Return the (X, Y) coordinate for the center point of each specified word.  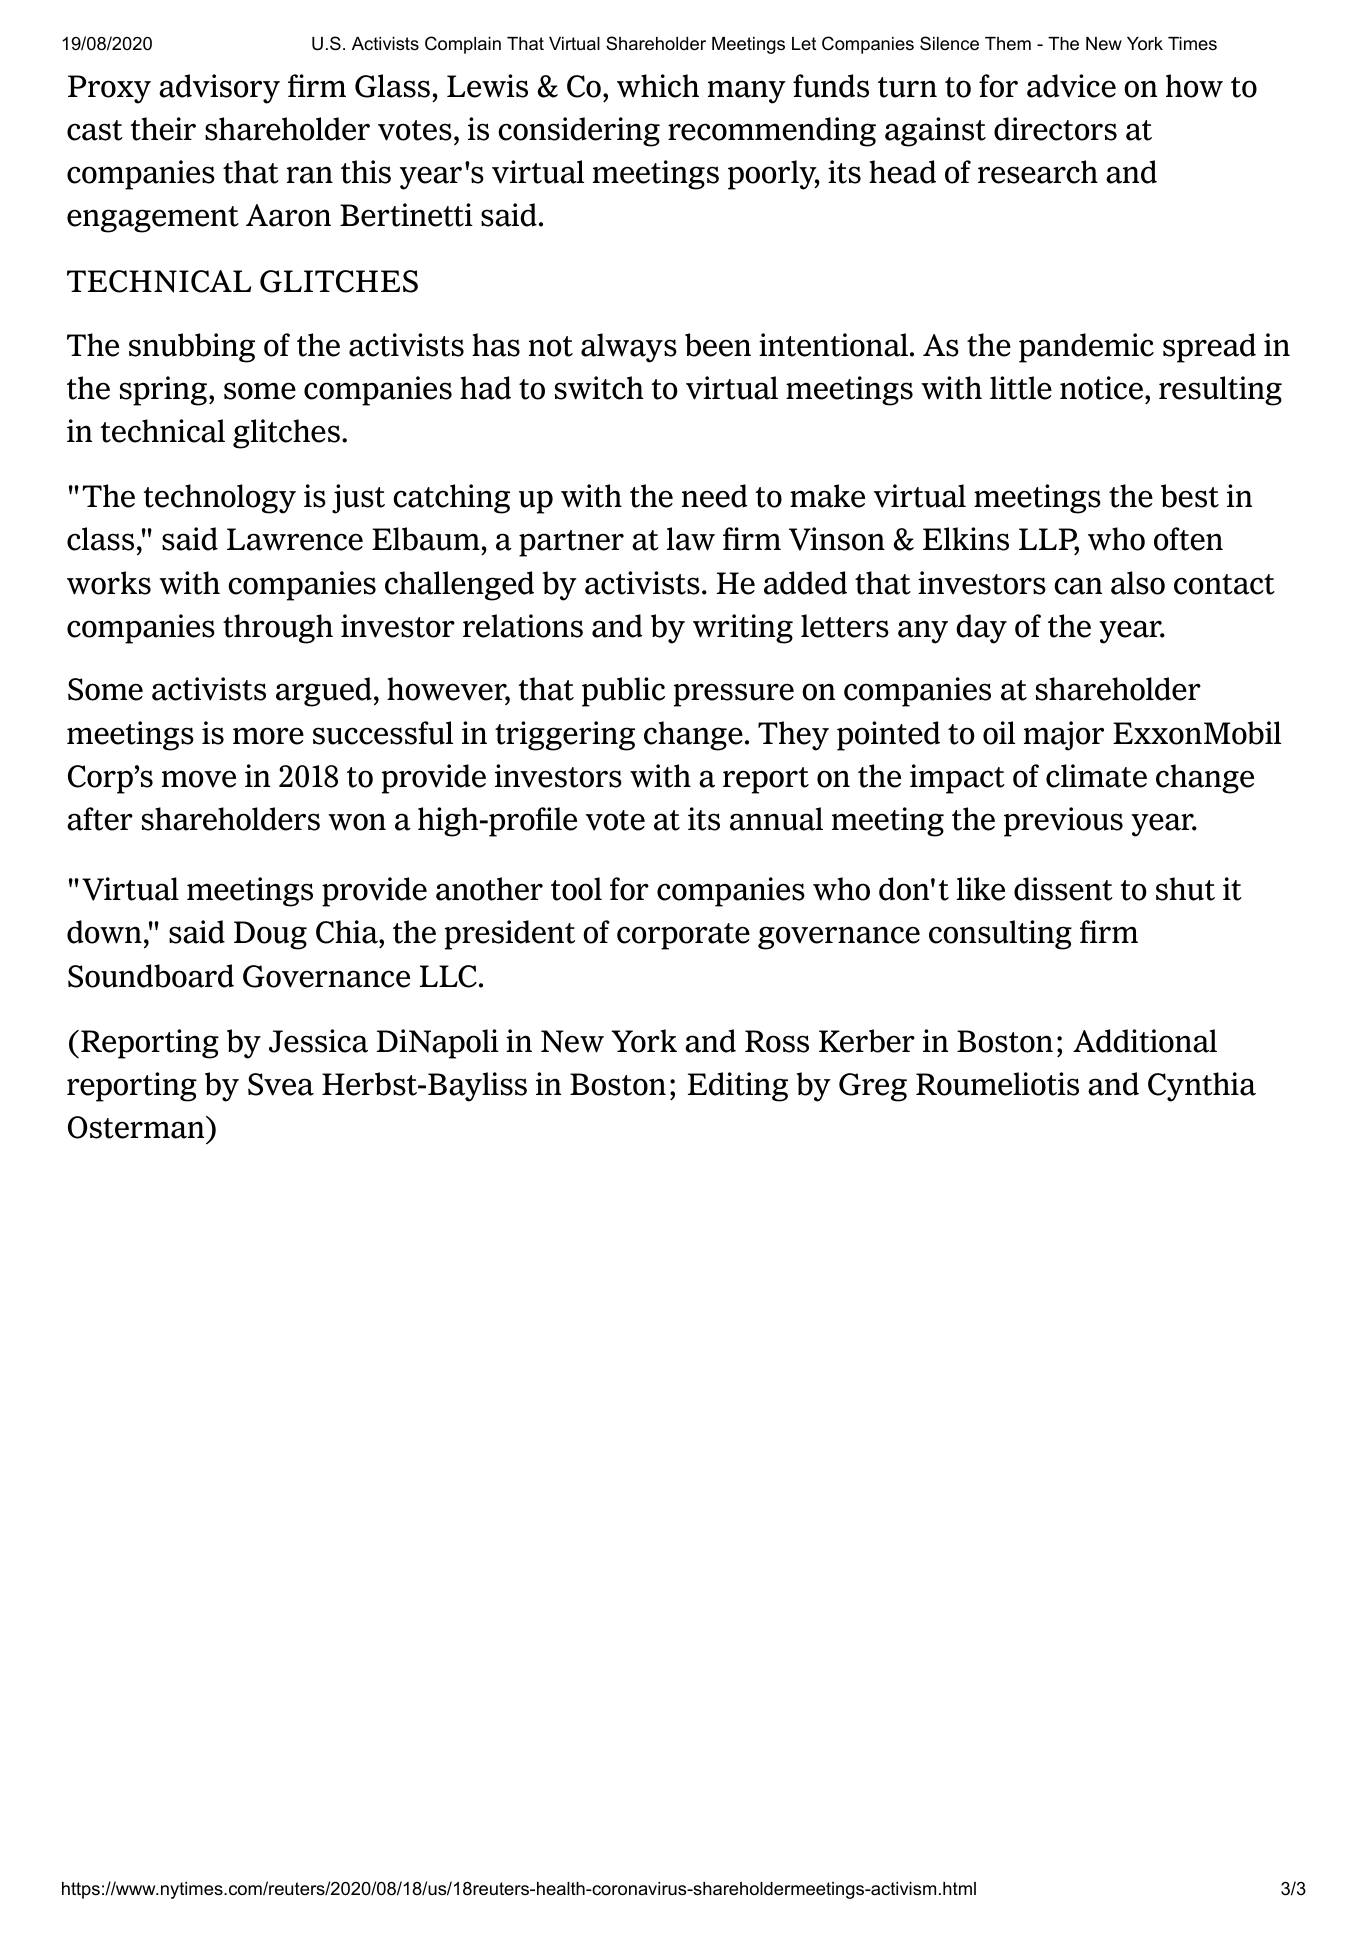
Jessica (318, 1041)
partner (571, 543)
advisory (219, 89)
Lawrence (295, 539)
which (658, 86)
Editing (738, 1087)
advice (1071, 86)
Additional (1145, 1041)
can (1078, 586)
